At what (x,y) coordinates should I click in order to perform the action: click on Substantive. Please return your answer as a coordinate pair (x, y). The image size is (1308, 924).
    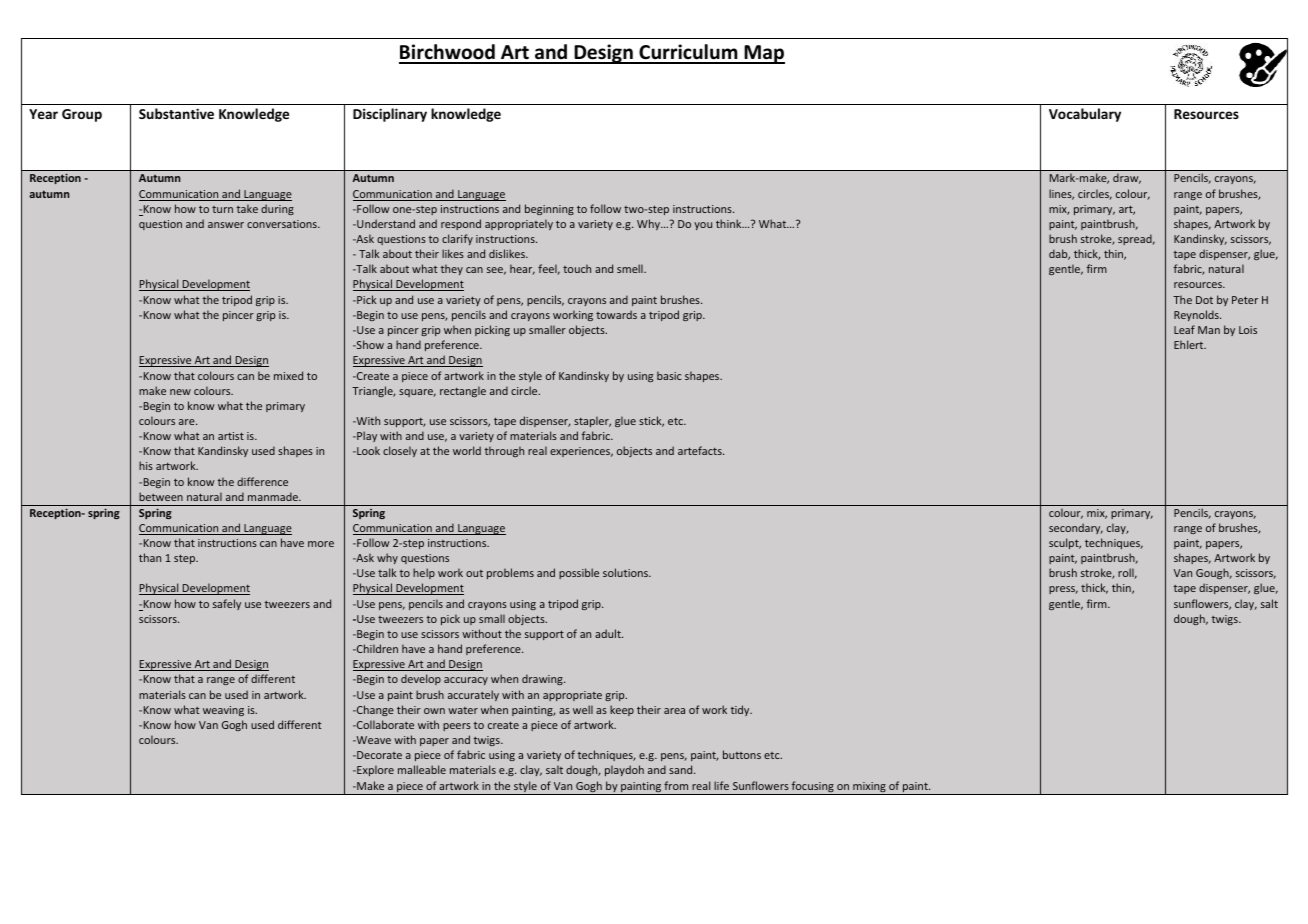
    Looking at the image, I should click on (176, 113).
